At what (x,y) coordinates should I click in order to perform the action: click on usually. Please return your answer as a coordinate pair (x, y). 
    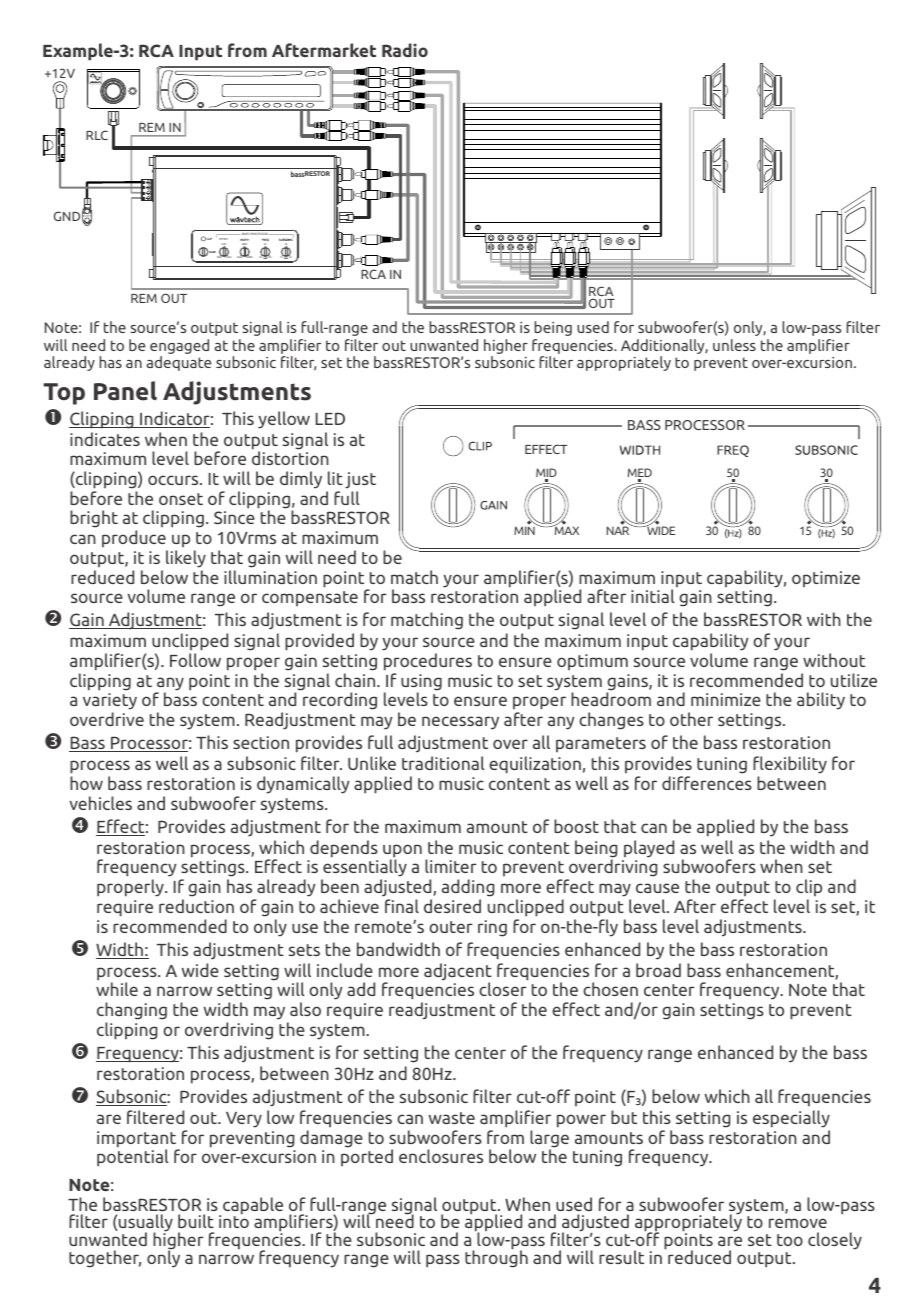
    Looking at the image, I should click on (145, 1224).
